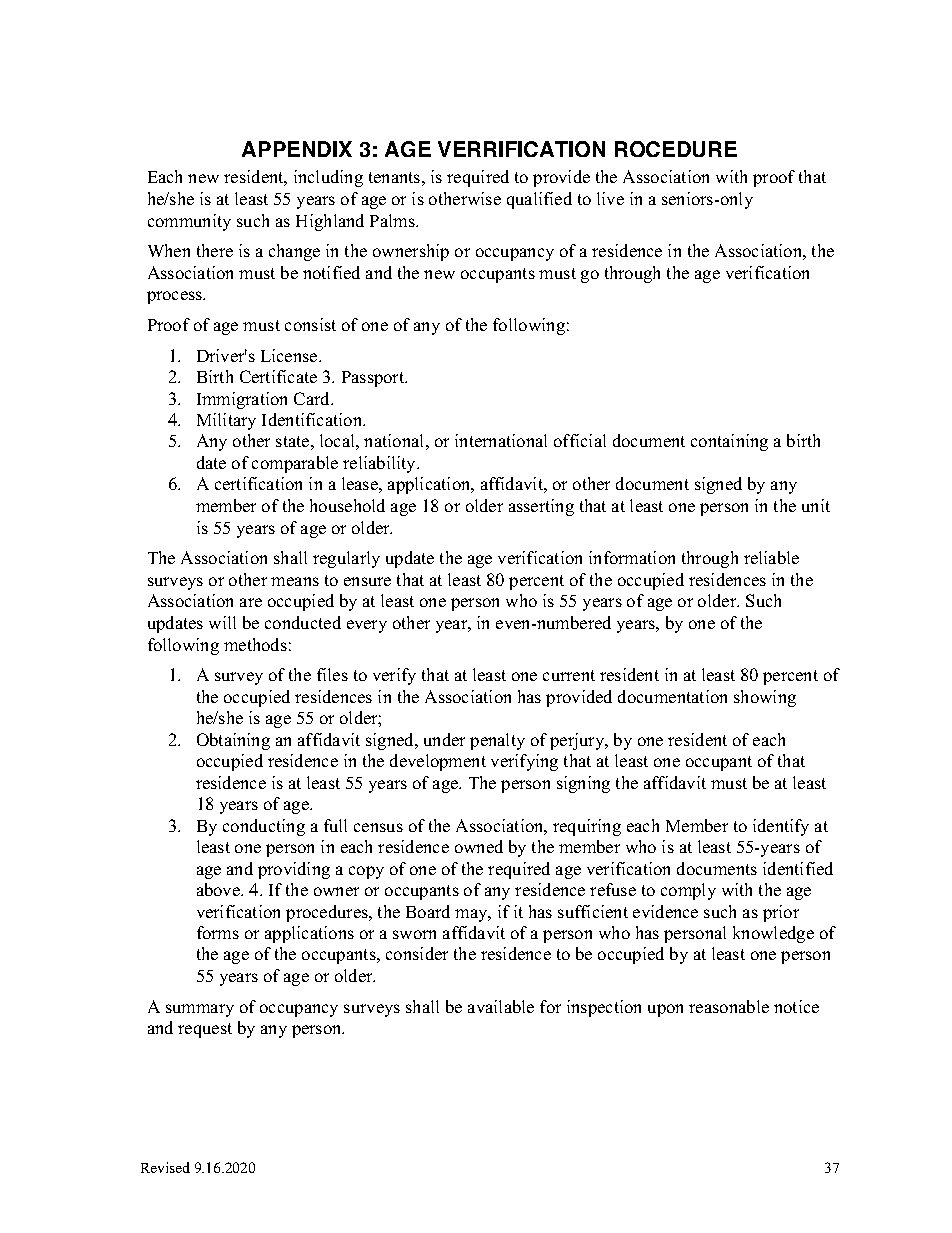 This screenshot has width=952, height=1233. I want to click on asserting, so click(541, 507).
